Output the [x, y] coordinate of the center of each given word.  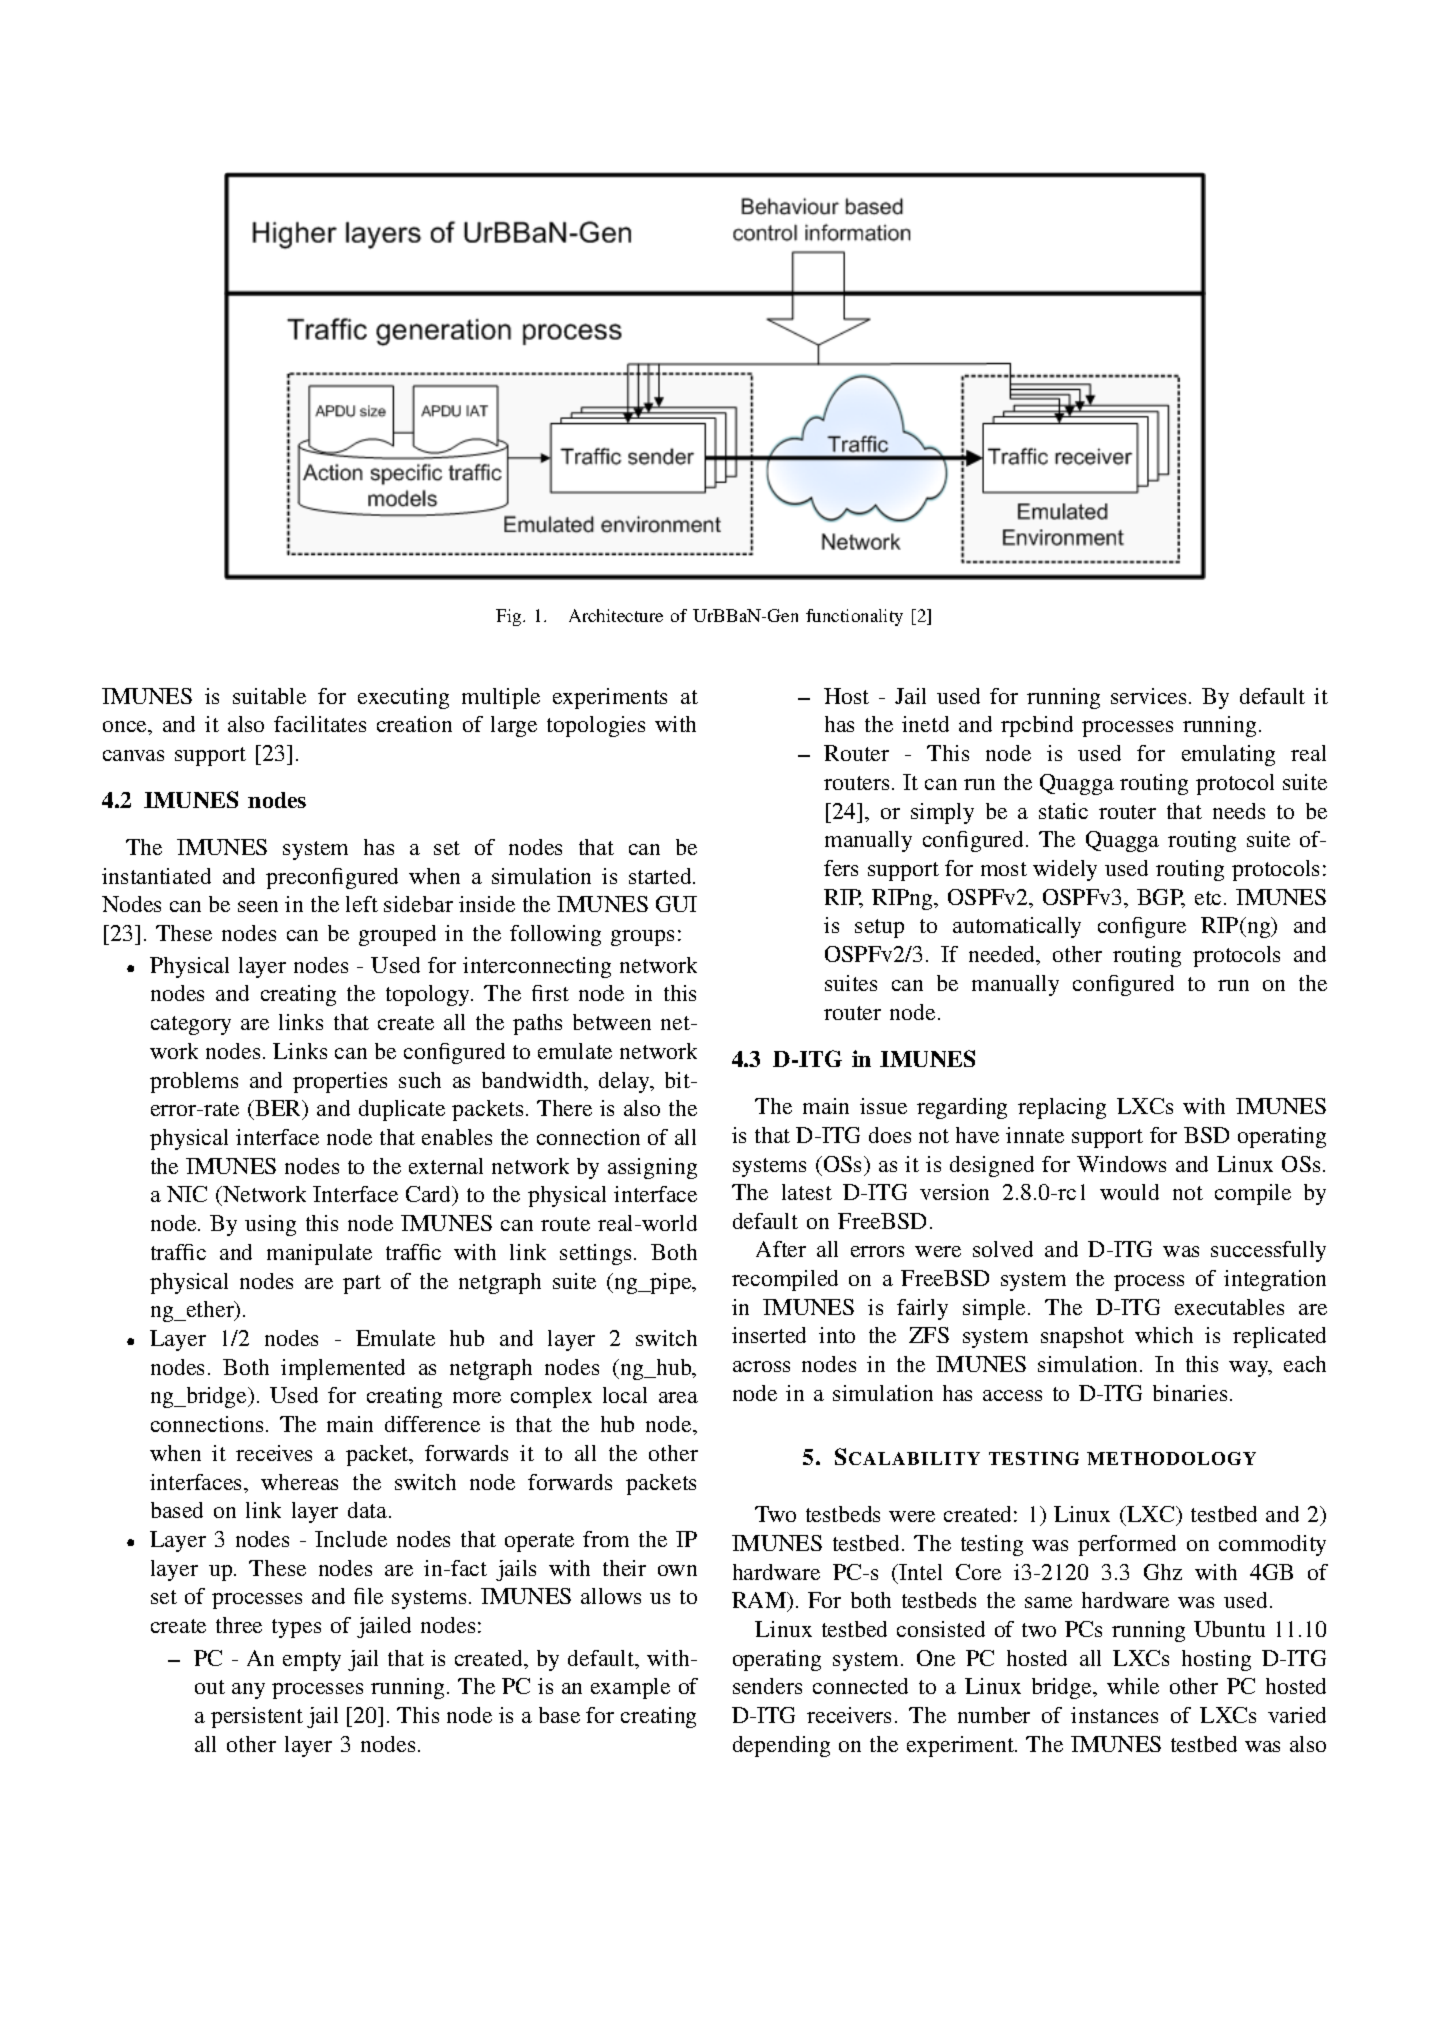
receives [274, 1453]
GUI [676, 904]
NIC [187, 1194]
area [678, 1397]
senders [767, 1686]
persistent [257, 1717]
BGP [1161, 898]
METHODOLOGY [1171, 1458]
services [1148, 696]
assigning [652, 1168]
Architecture [616, 615]
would [1129, 1192]
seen [258, 906]
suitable [269, 696]
